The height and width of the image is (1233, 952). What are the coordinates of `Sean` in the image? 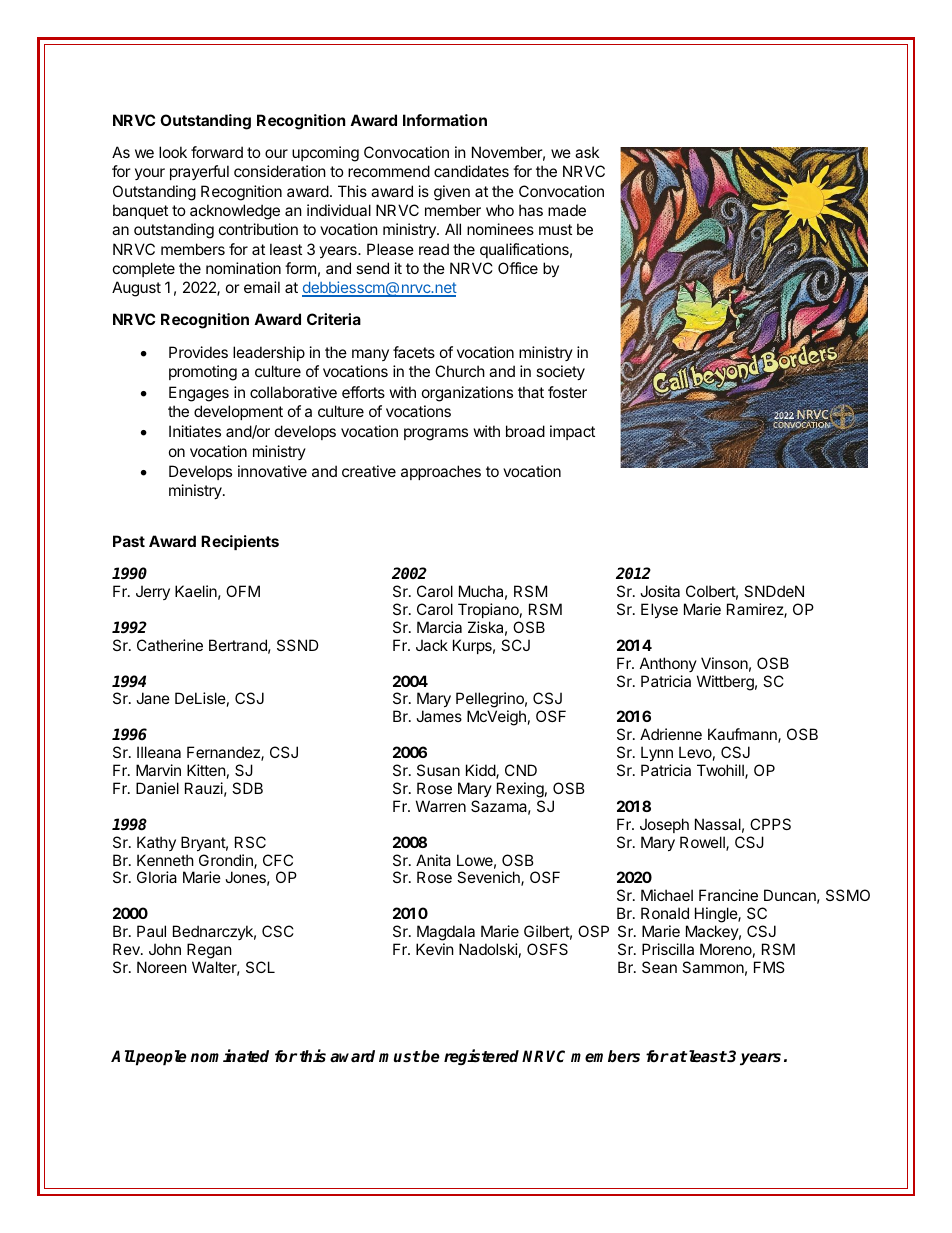 It's located at (659, 967).
